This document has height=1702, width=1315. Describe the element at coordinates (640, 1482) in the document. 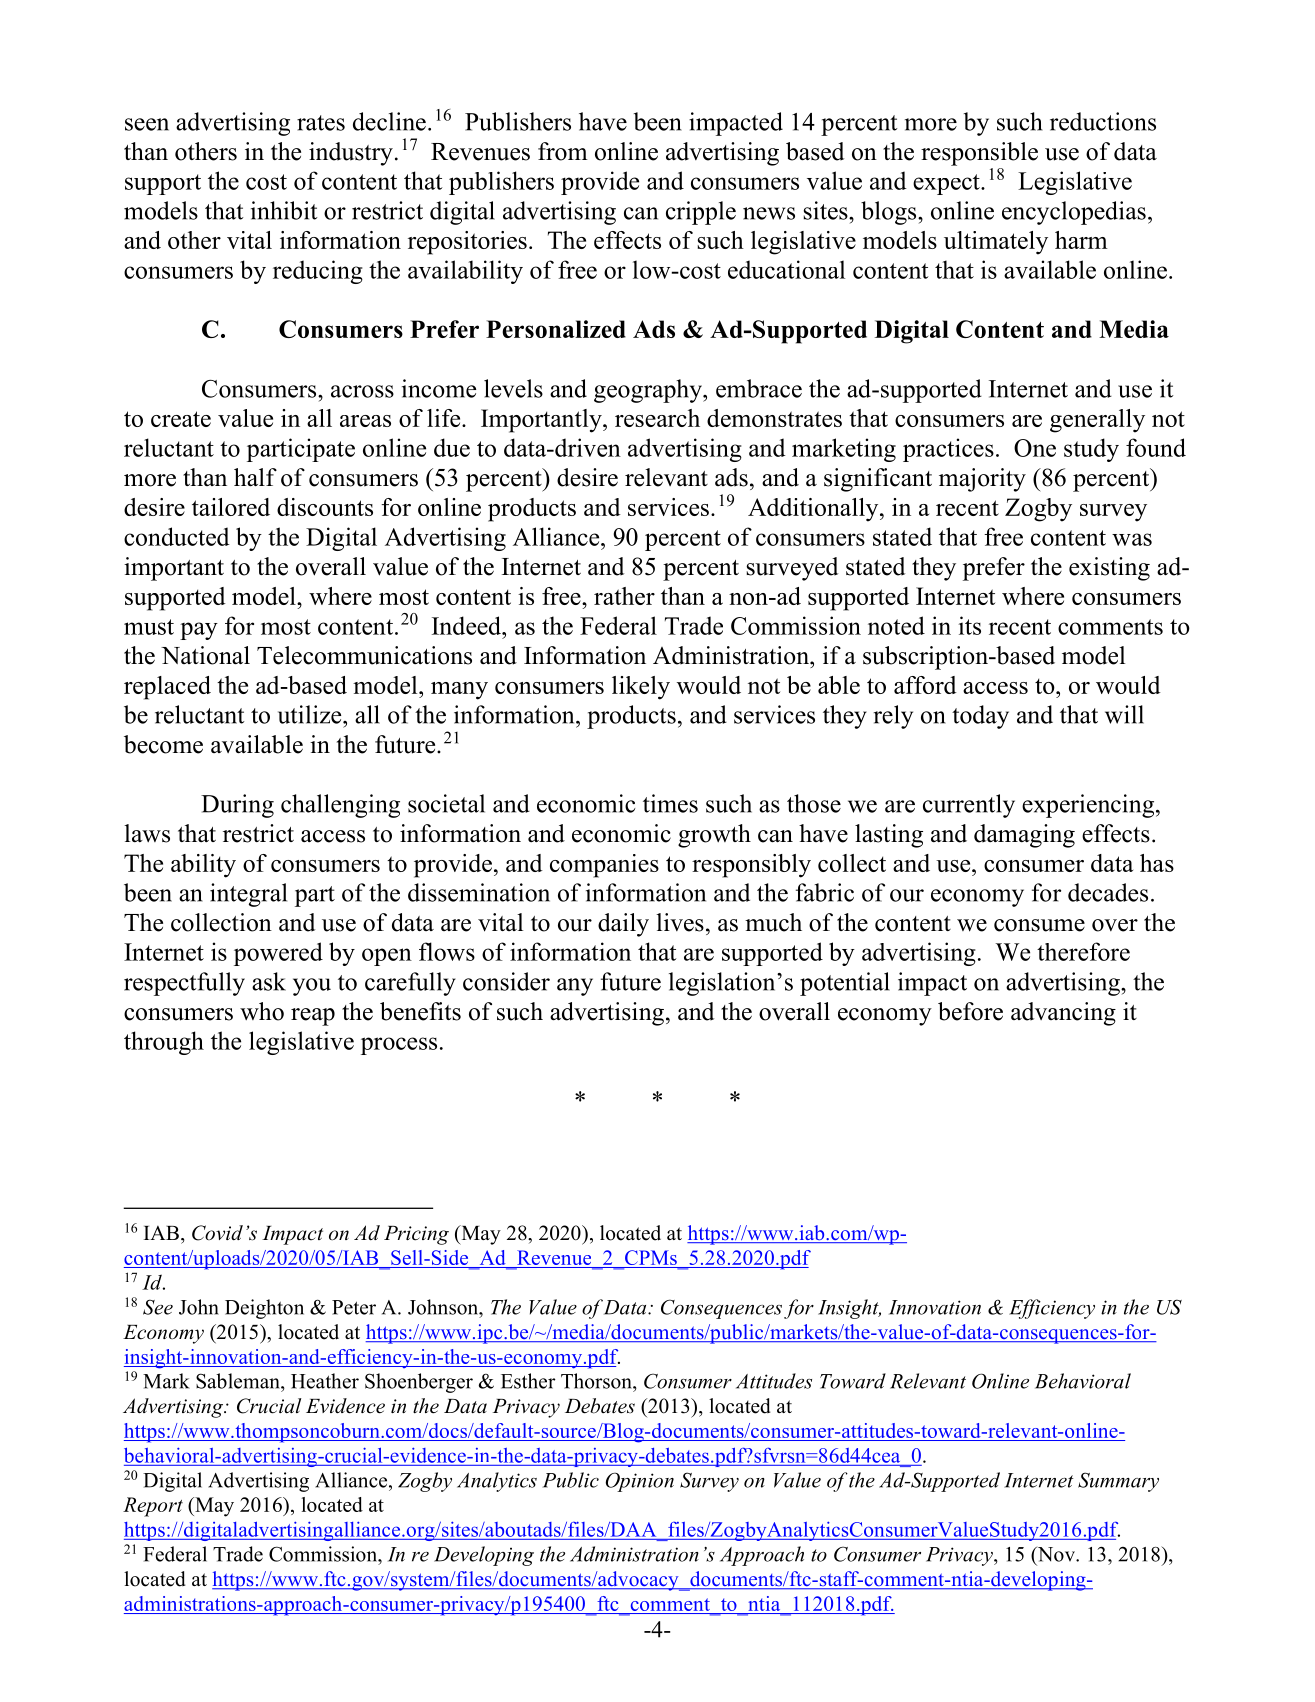

I see `Opinion` at that location.
